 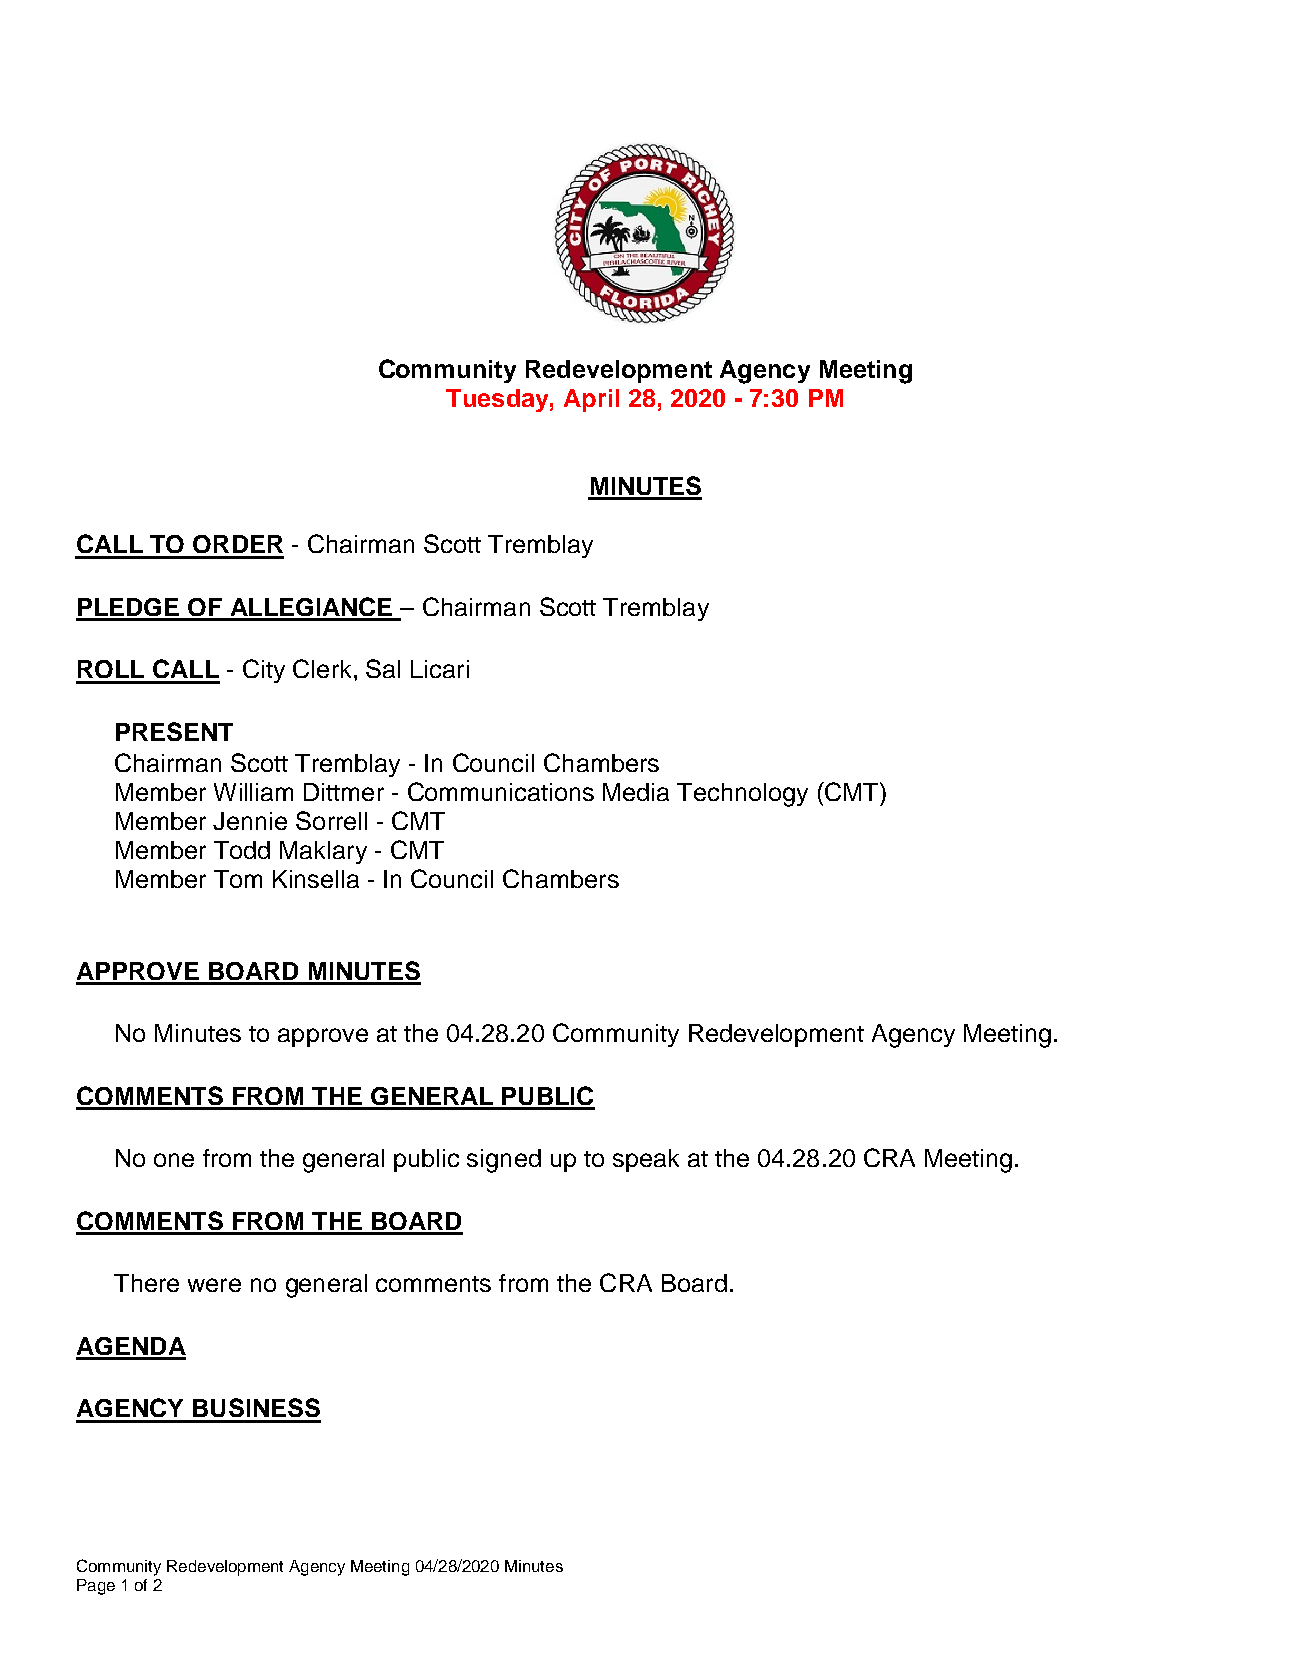 I want to click on Sal, so click(x=383, y=668).
